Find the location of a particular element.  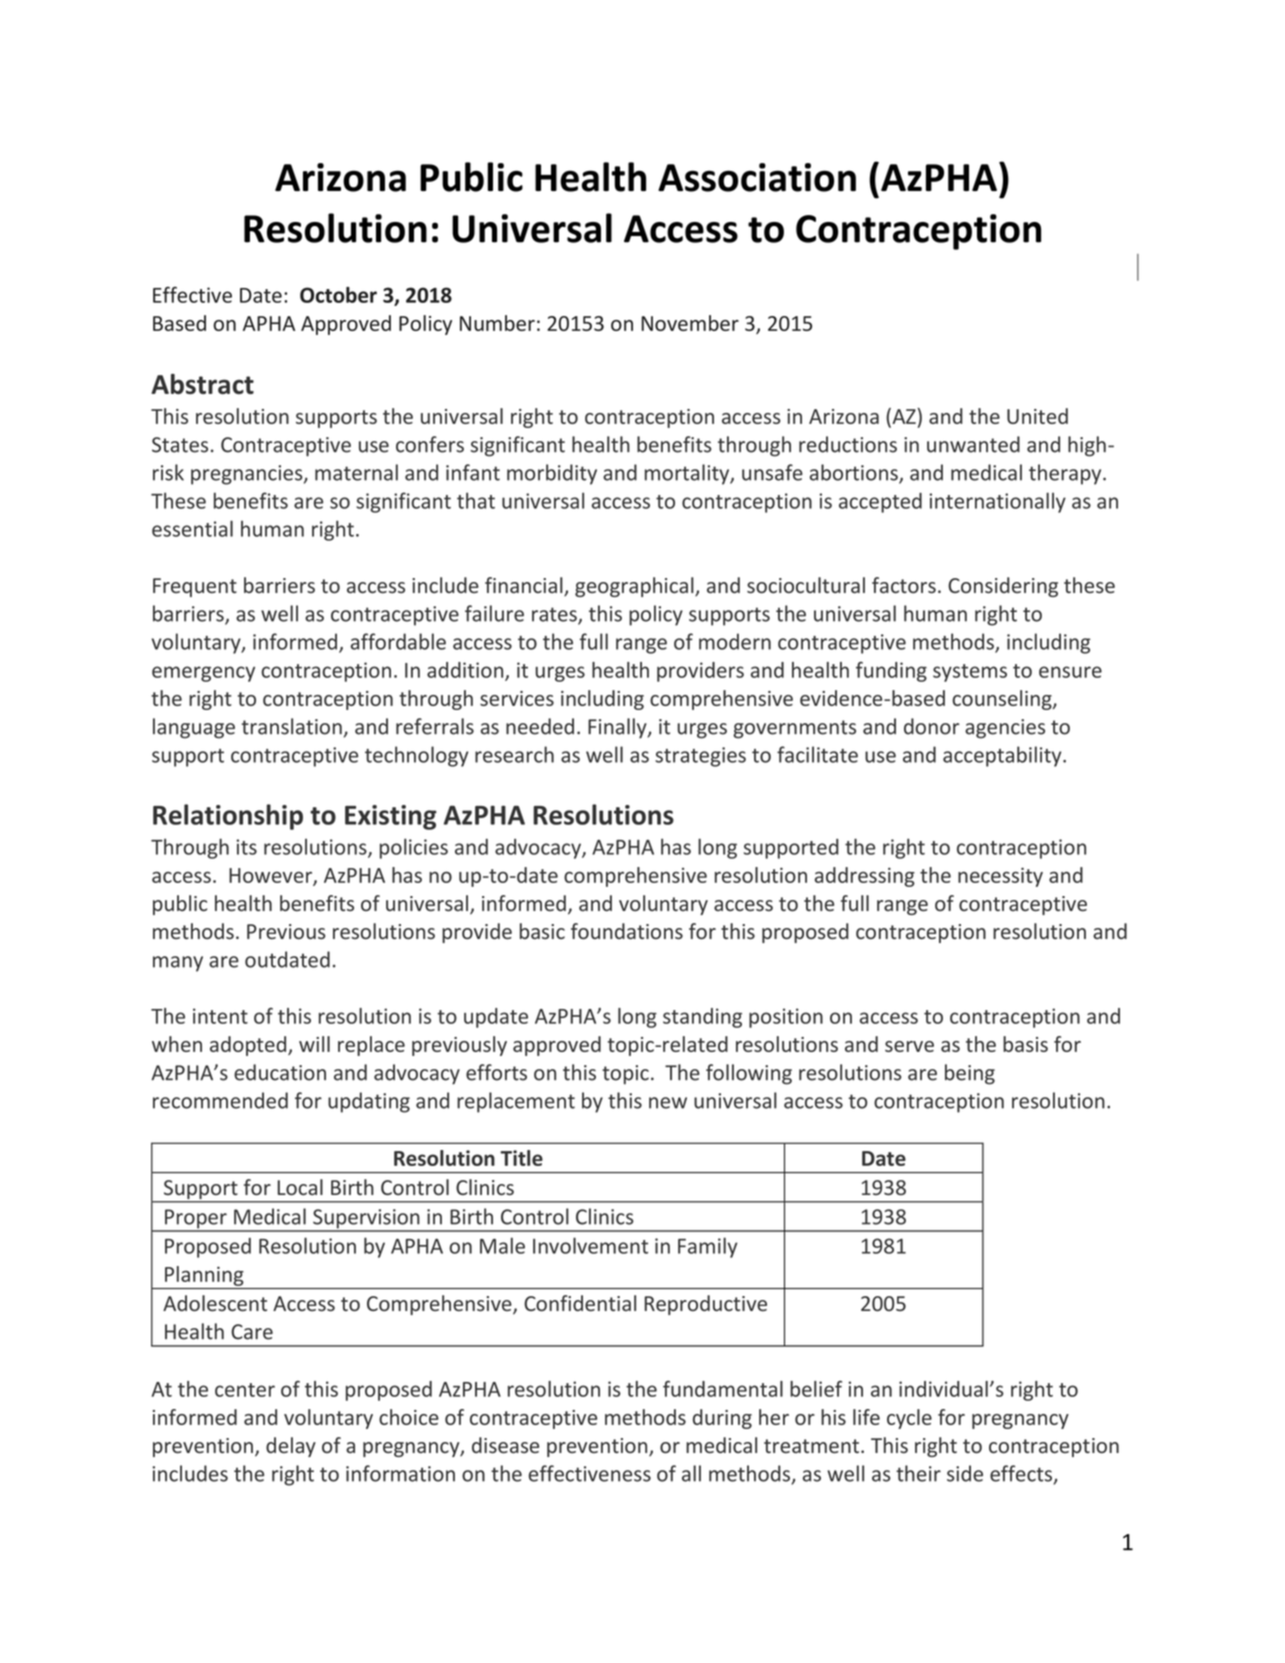

Association is located at coordinates (757, 177).
